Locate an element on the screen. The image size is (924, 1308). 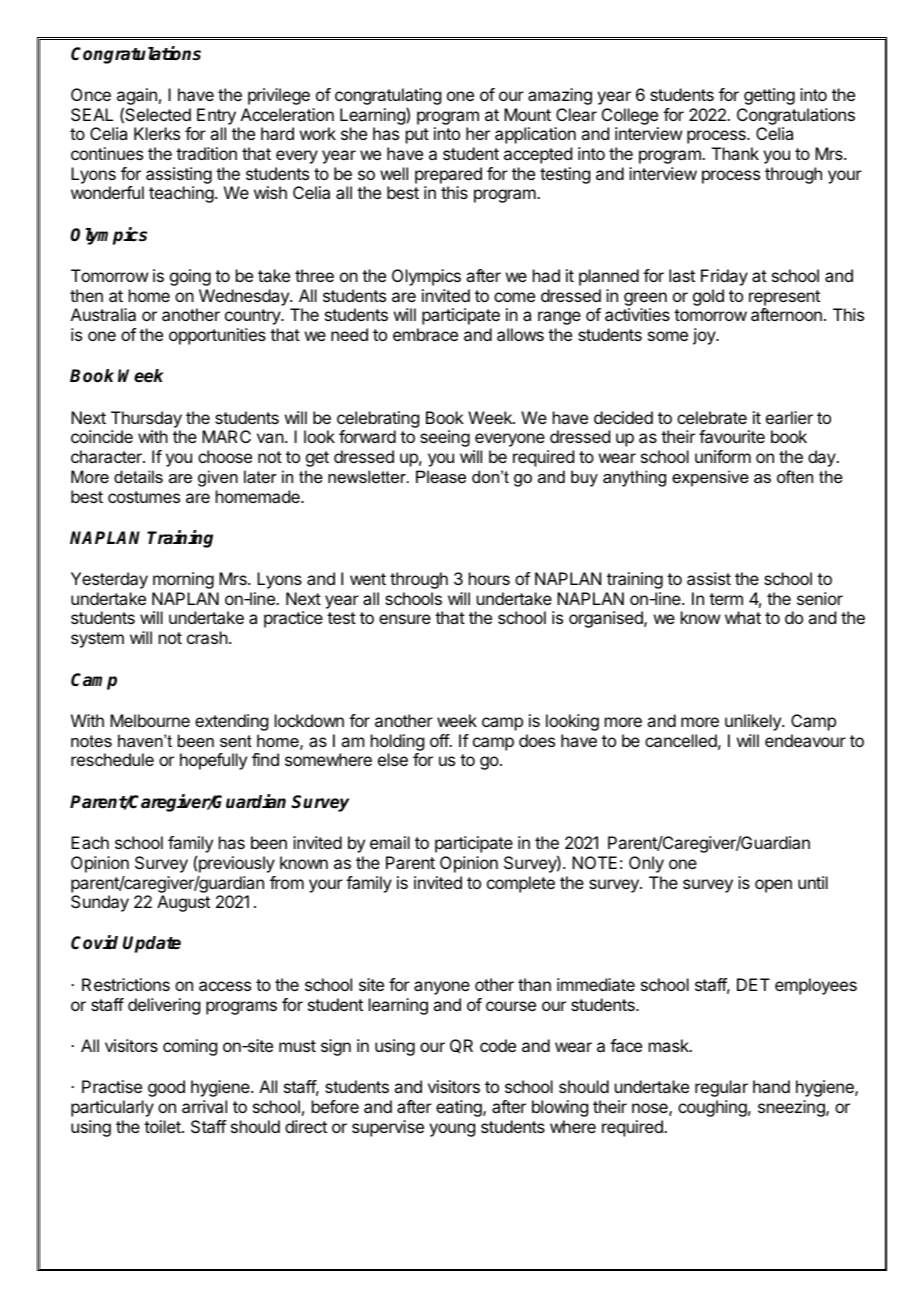
put is located at coordinates (417, 136).
